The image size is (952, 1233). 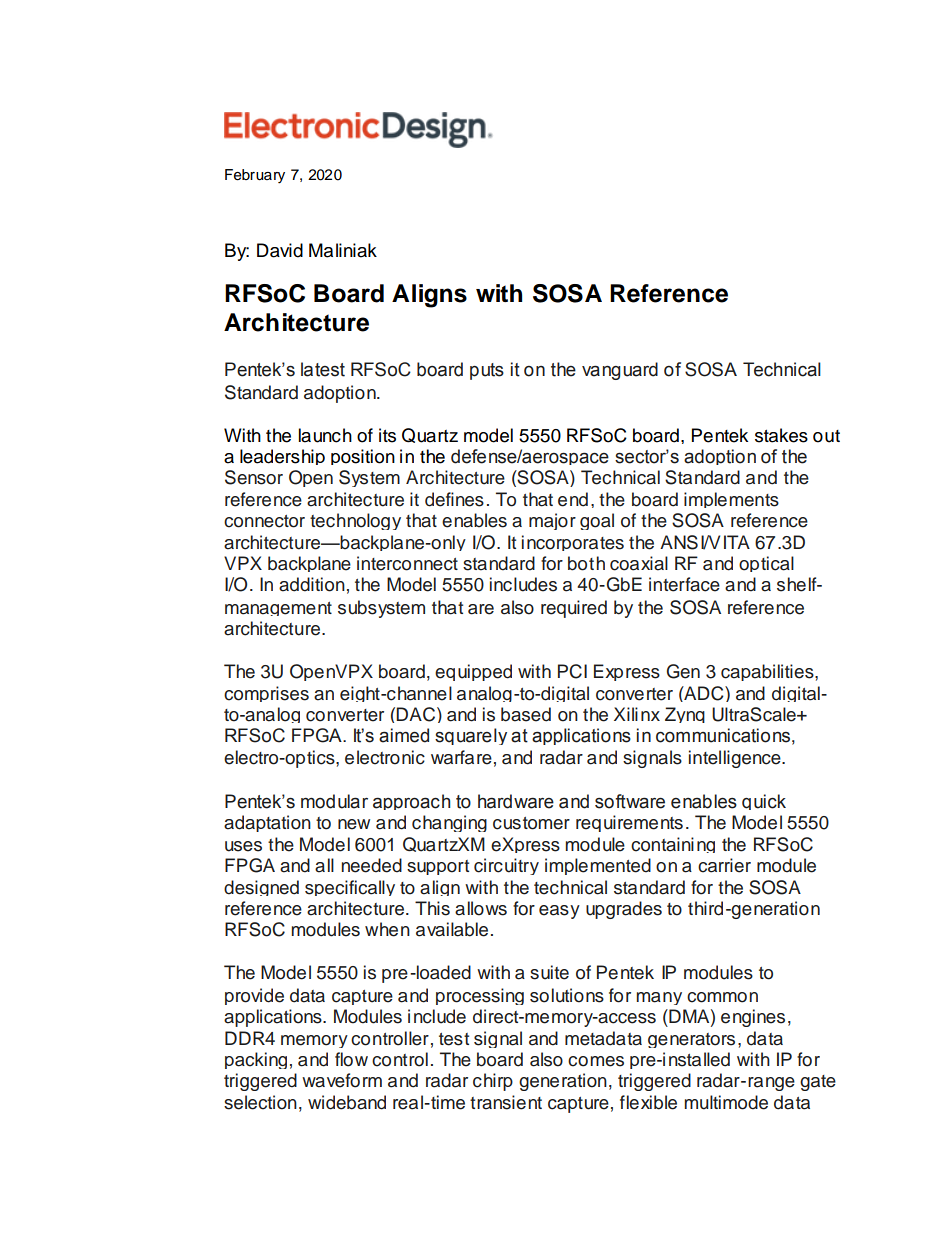 What do you see at coordinates (280, 250) in the document?
I see `David` at bounding box center [280, 250].
